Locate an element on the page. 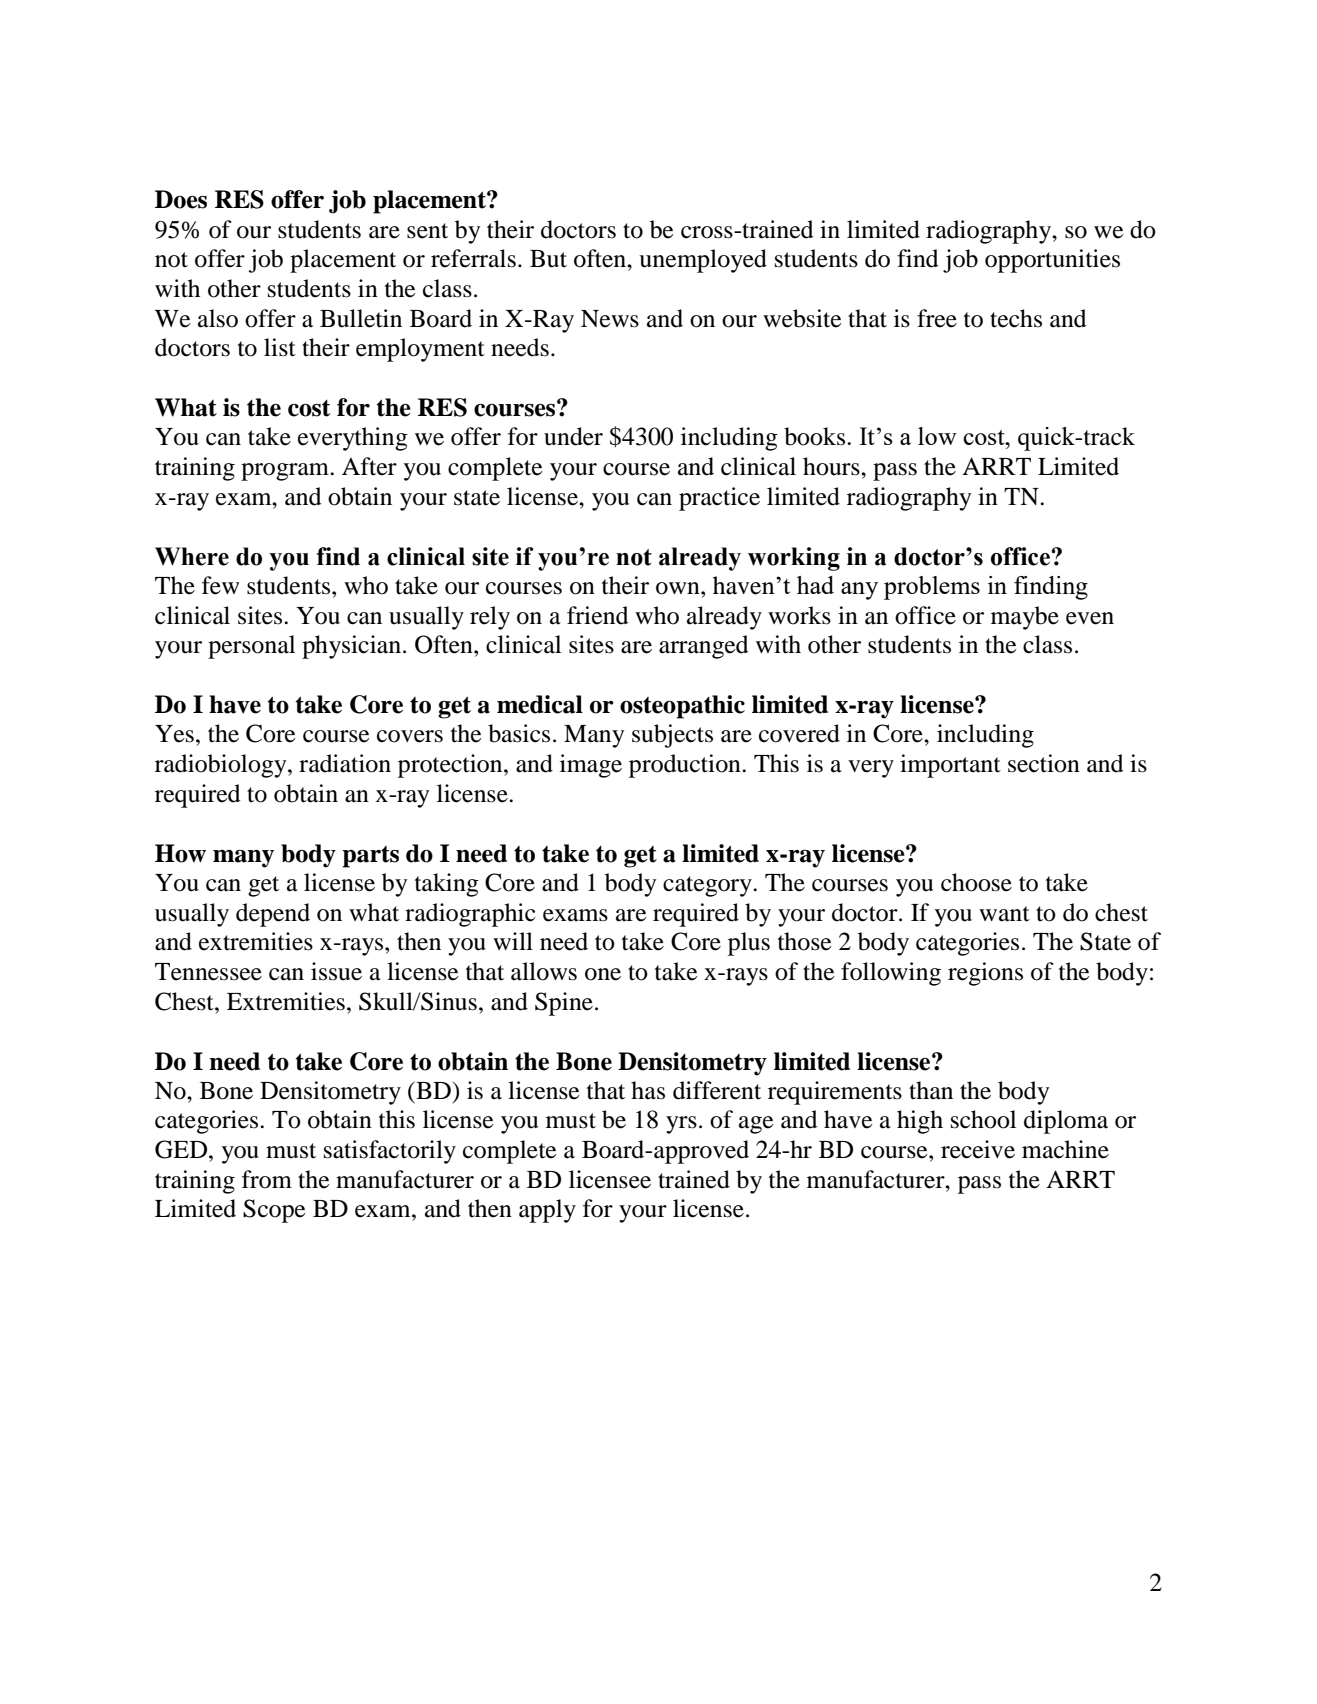  opportunities is located at coordinates (1052, 261).
